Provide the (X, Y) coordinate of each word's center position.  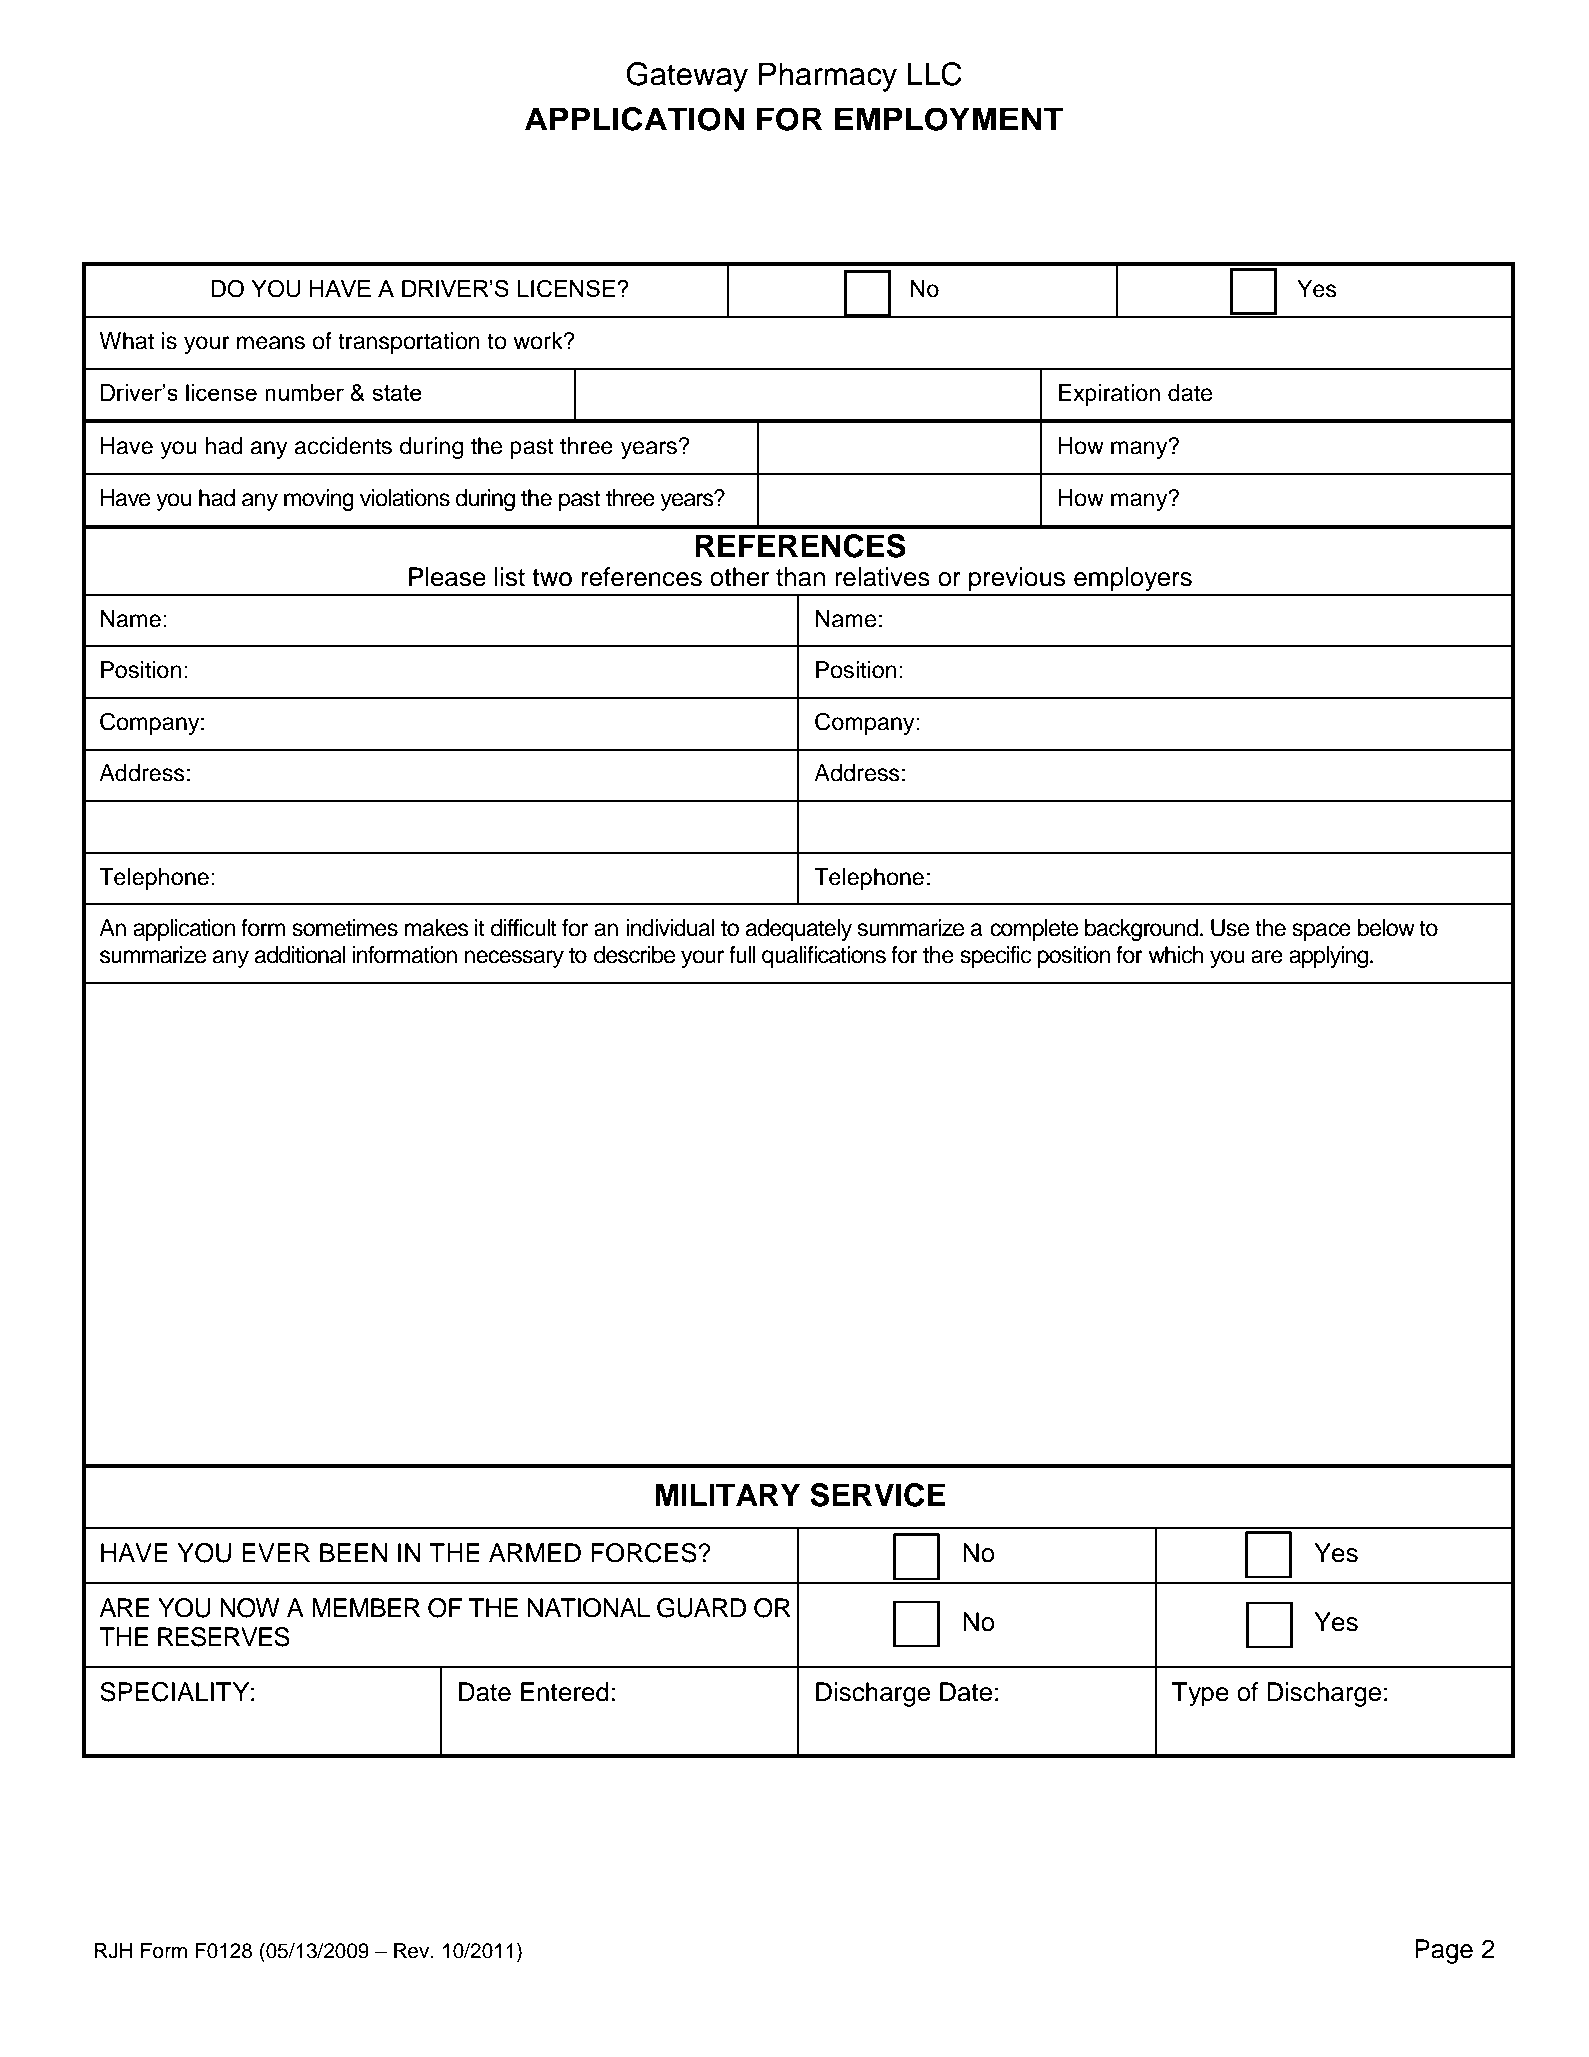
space (1321, 932)
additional (299, 955)
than (800, 577)
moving (319, 500)
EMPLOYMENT (949, 119)
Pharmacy (828, 77)
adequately (798, 930)
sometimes (345, 928)
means (271, 343)
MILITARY (728, 1494)
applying (1330, 957)
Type (1200, 1694)
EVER (276, 1552)
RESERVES (224, 1637)
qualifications (824, 957)
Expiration (1109, 395)
